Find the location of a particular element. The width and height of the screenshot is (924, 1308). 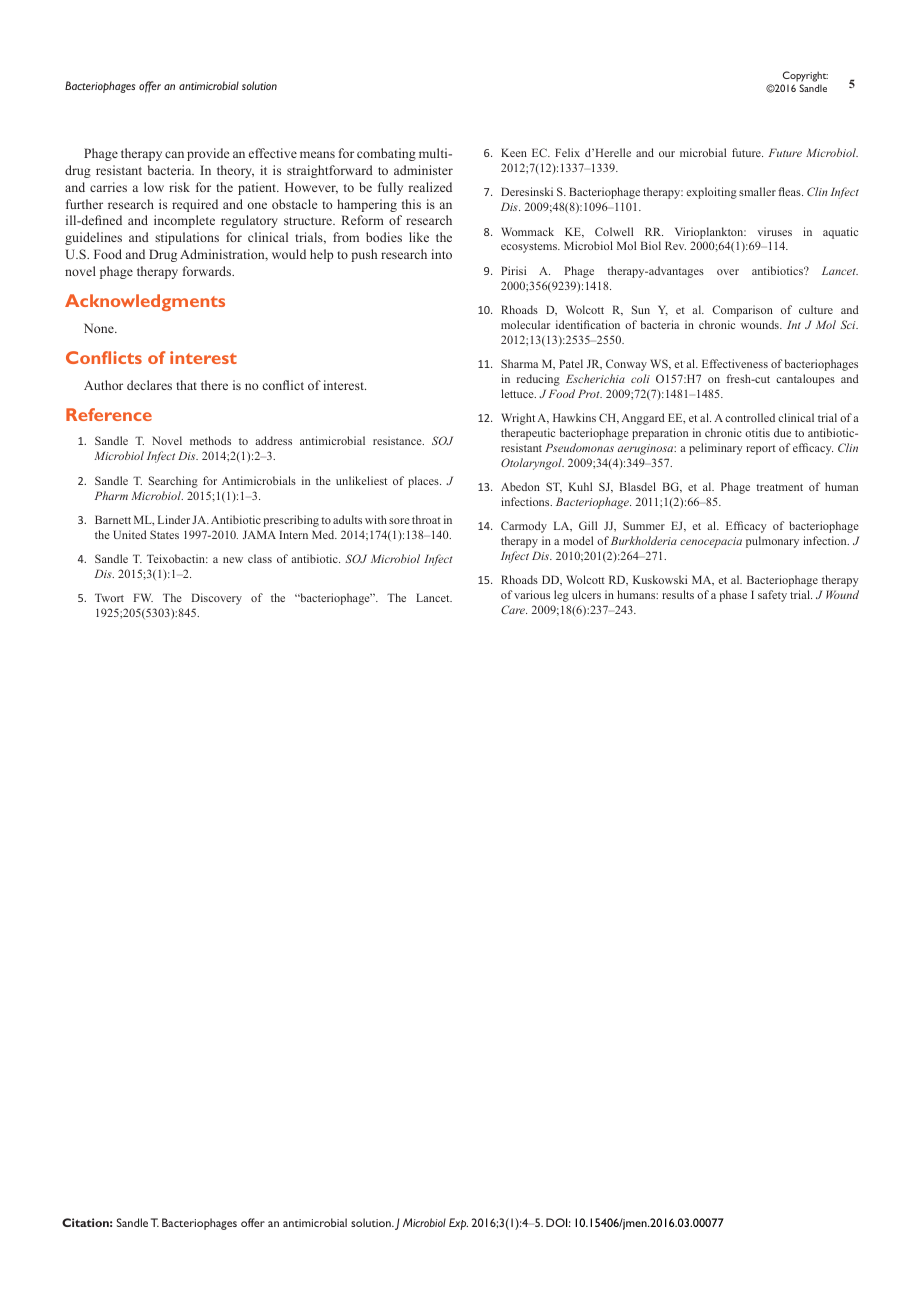

various is located at coordinates (532, 594).
